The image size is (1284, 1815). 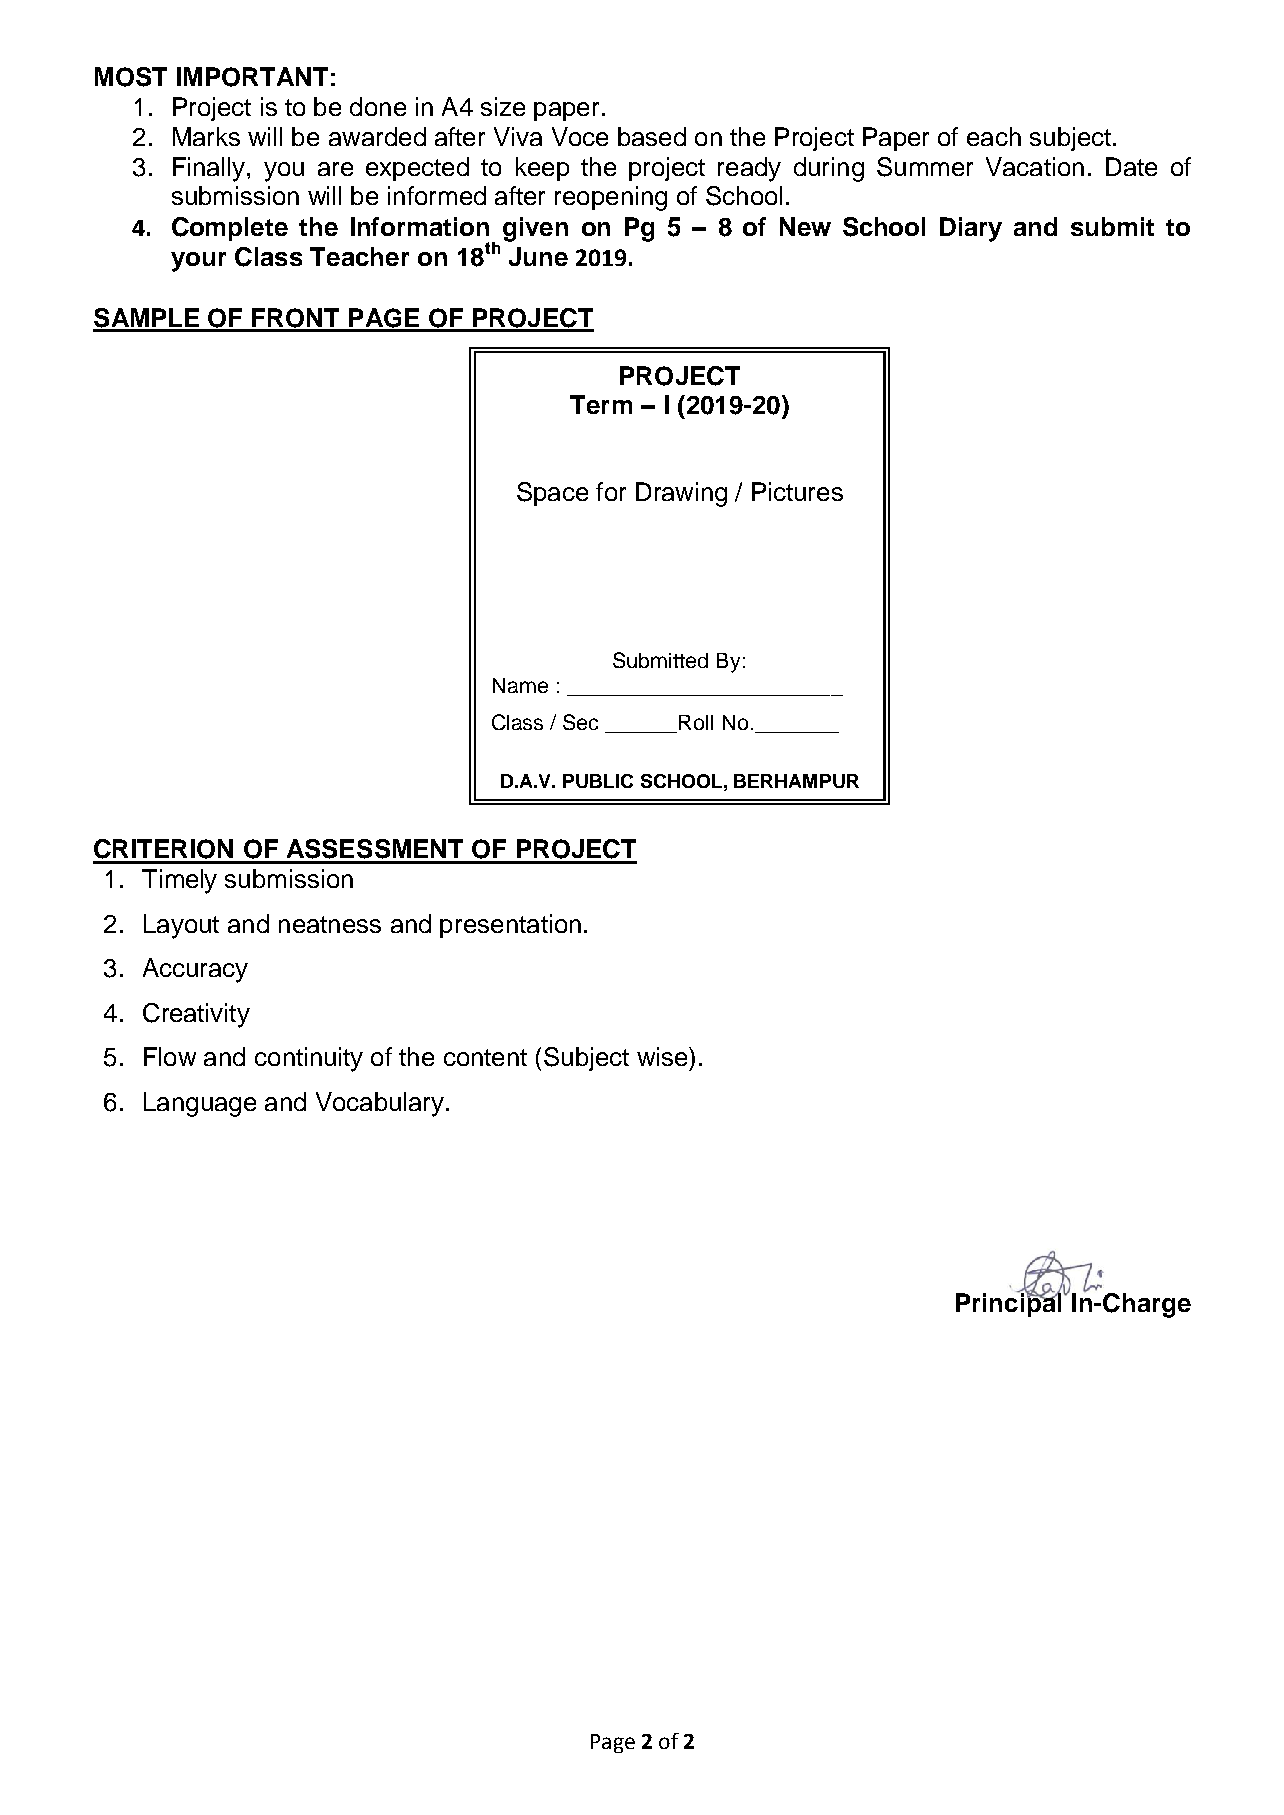 I want to click on Language, so click(x=200, y=1104).
